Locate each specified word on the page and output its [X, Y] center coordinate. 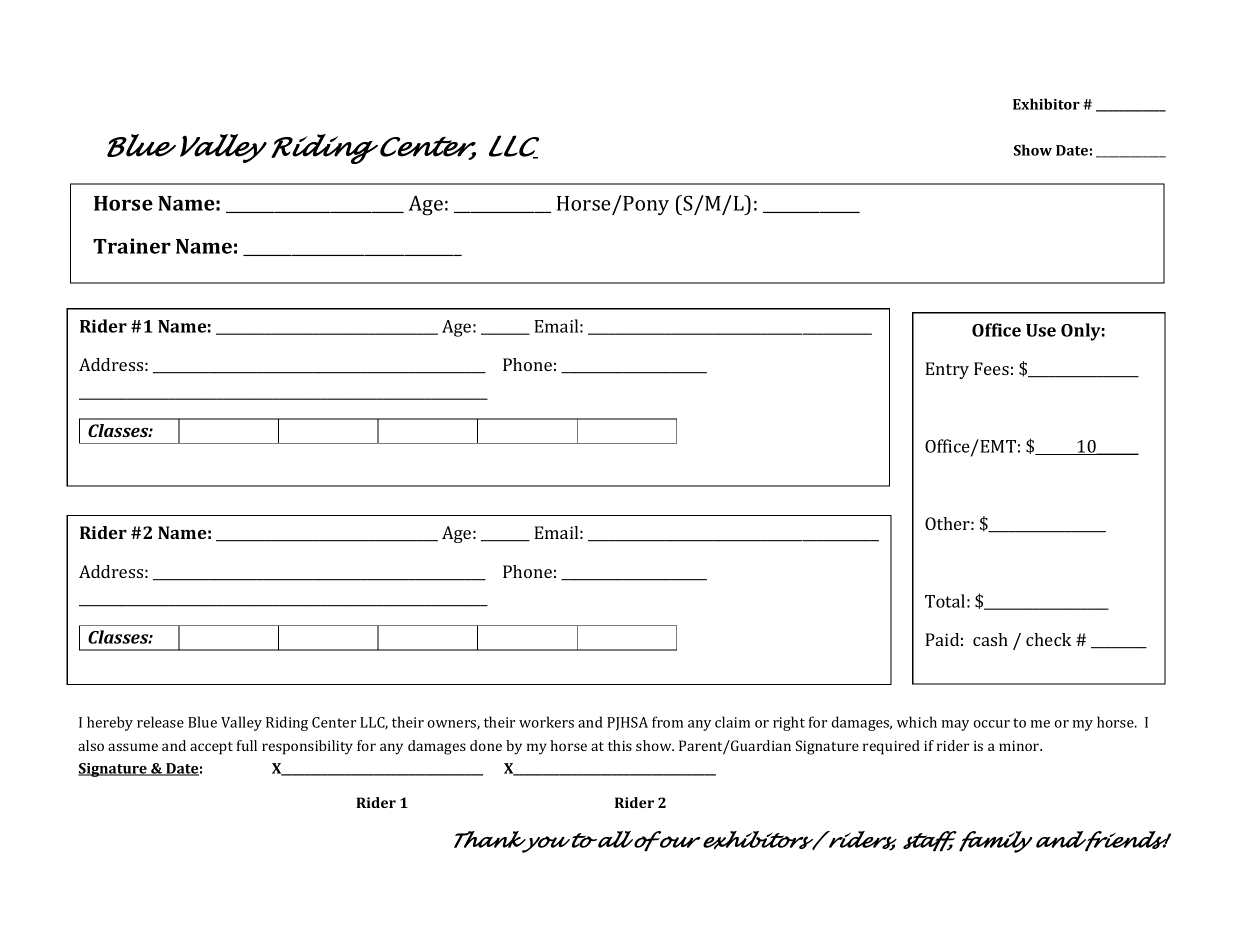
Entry [947, 370]
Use [1041, 330]
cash [990, 639]
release [160, 722]
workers [546, 722]
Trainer [132, 246]
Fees [991, 368]
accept [211, 748]
